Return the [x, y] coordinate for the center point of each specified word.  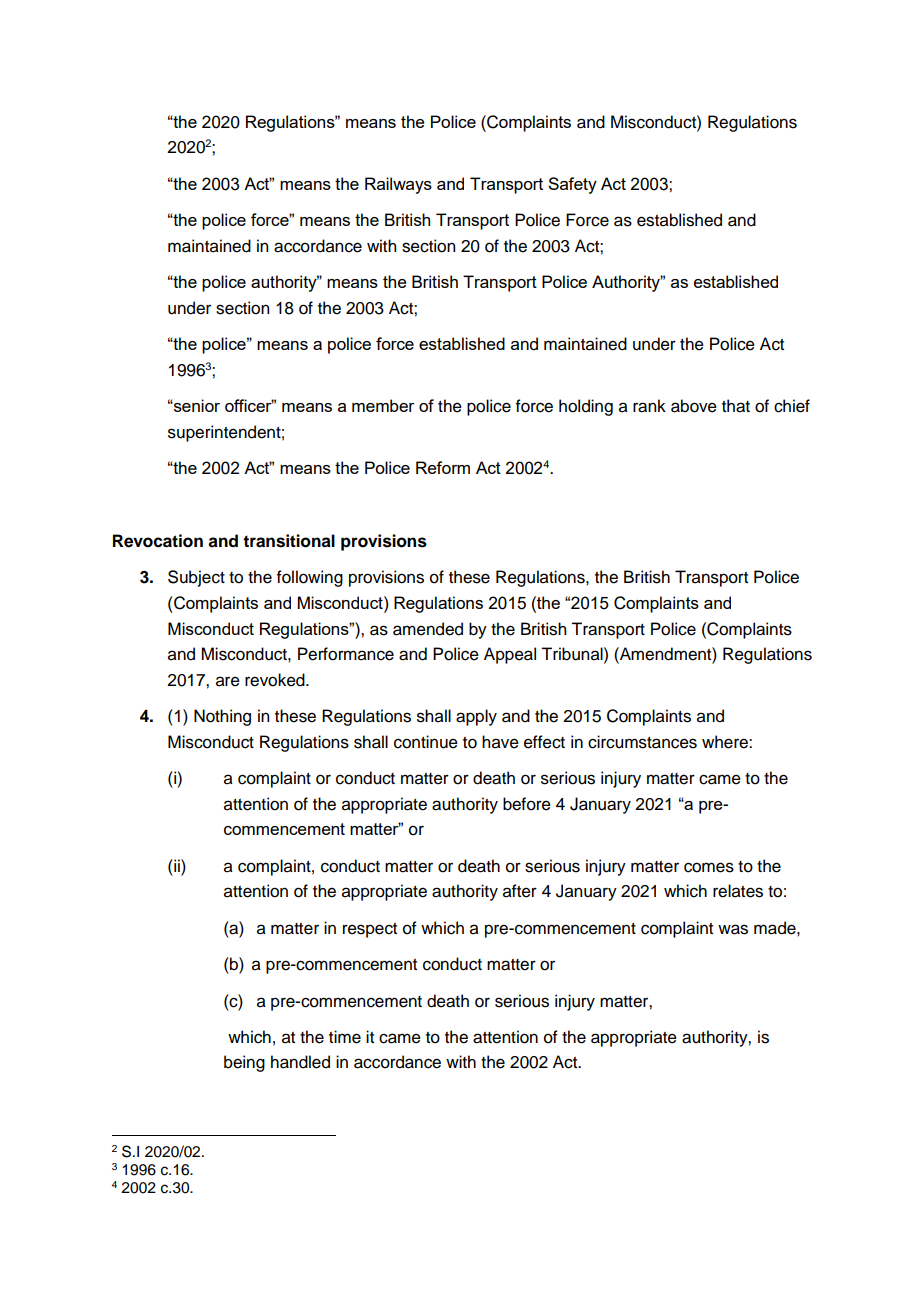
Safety [572, 185]
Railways [398, 185]
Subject [196, 578]
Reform [443, 467]
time [345, 1037]
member [383, 405]
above [694, 406]
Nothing [222, 717]
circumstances [642, 742]
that [736, 406]
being [244, 1063]
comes [709, 867]
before [527, 804]
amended [428, 629]
